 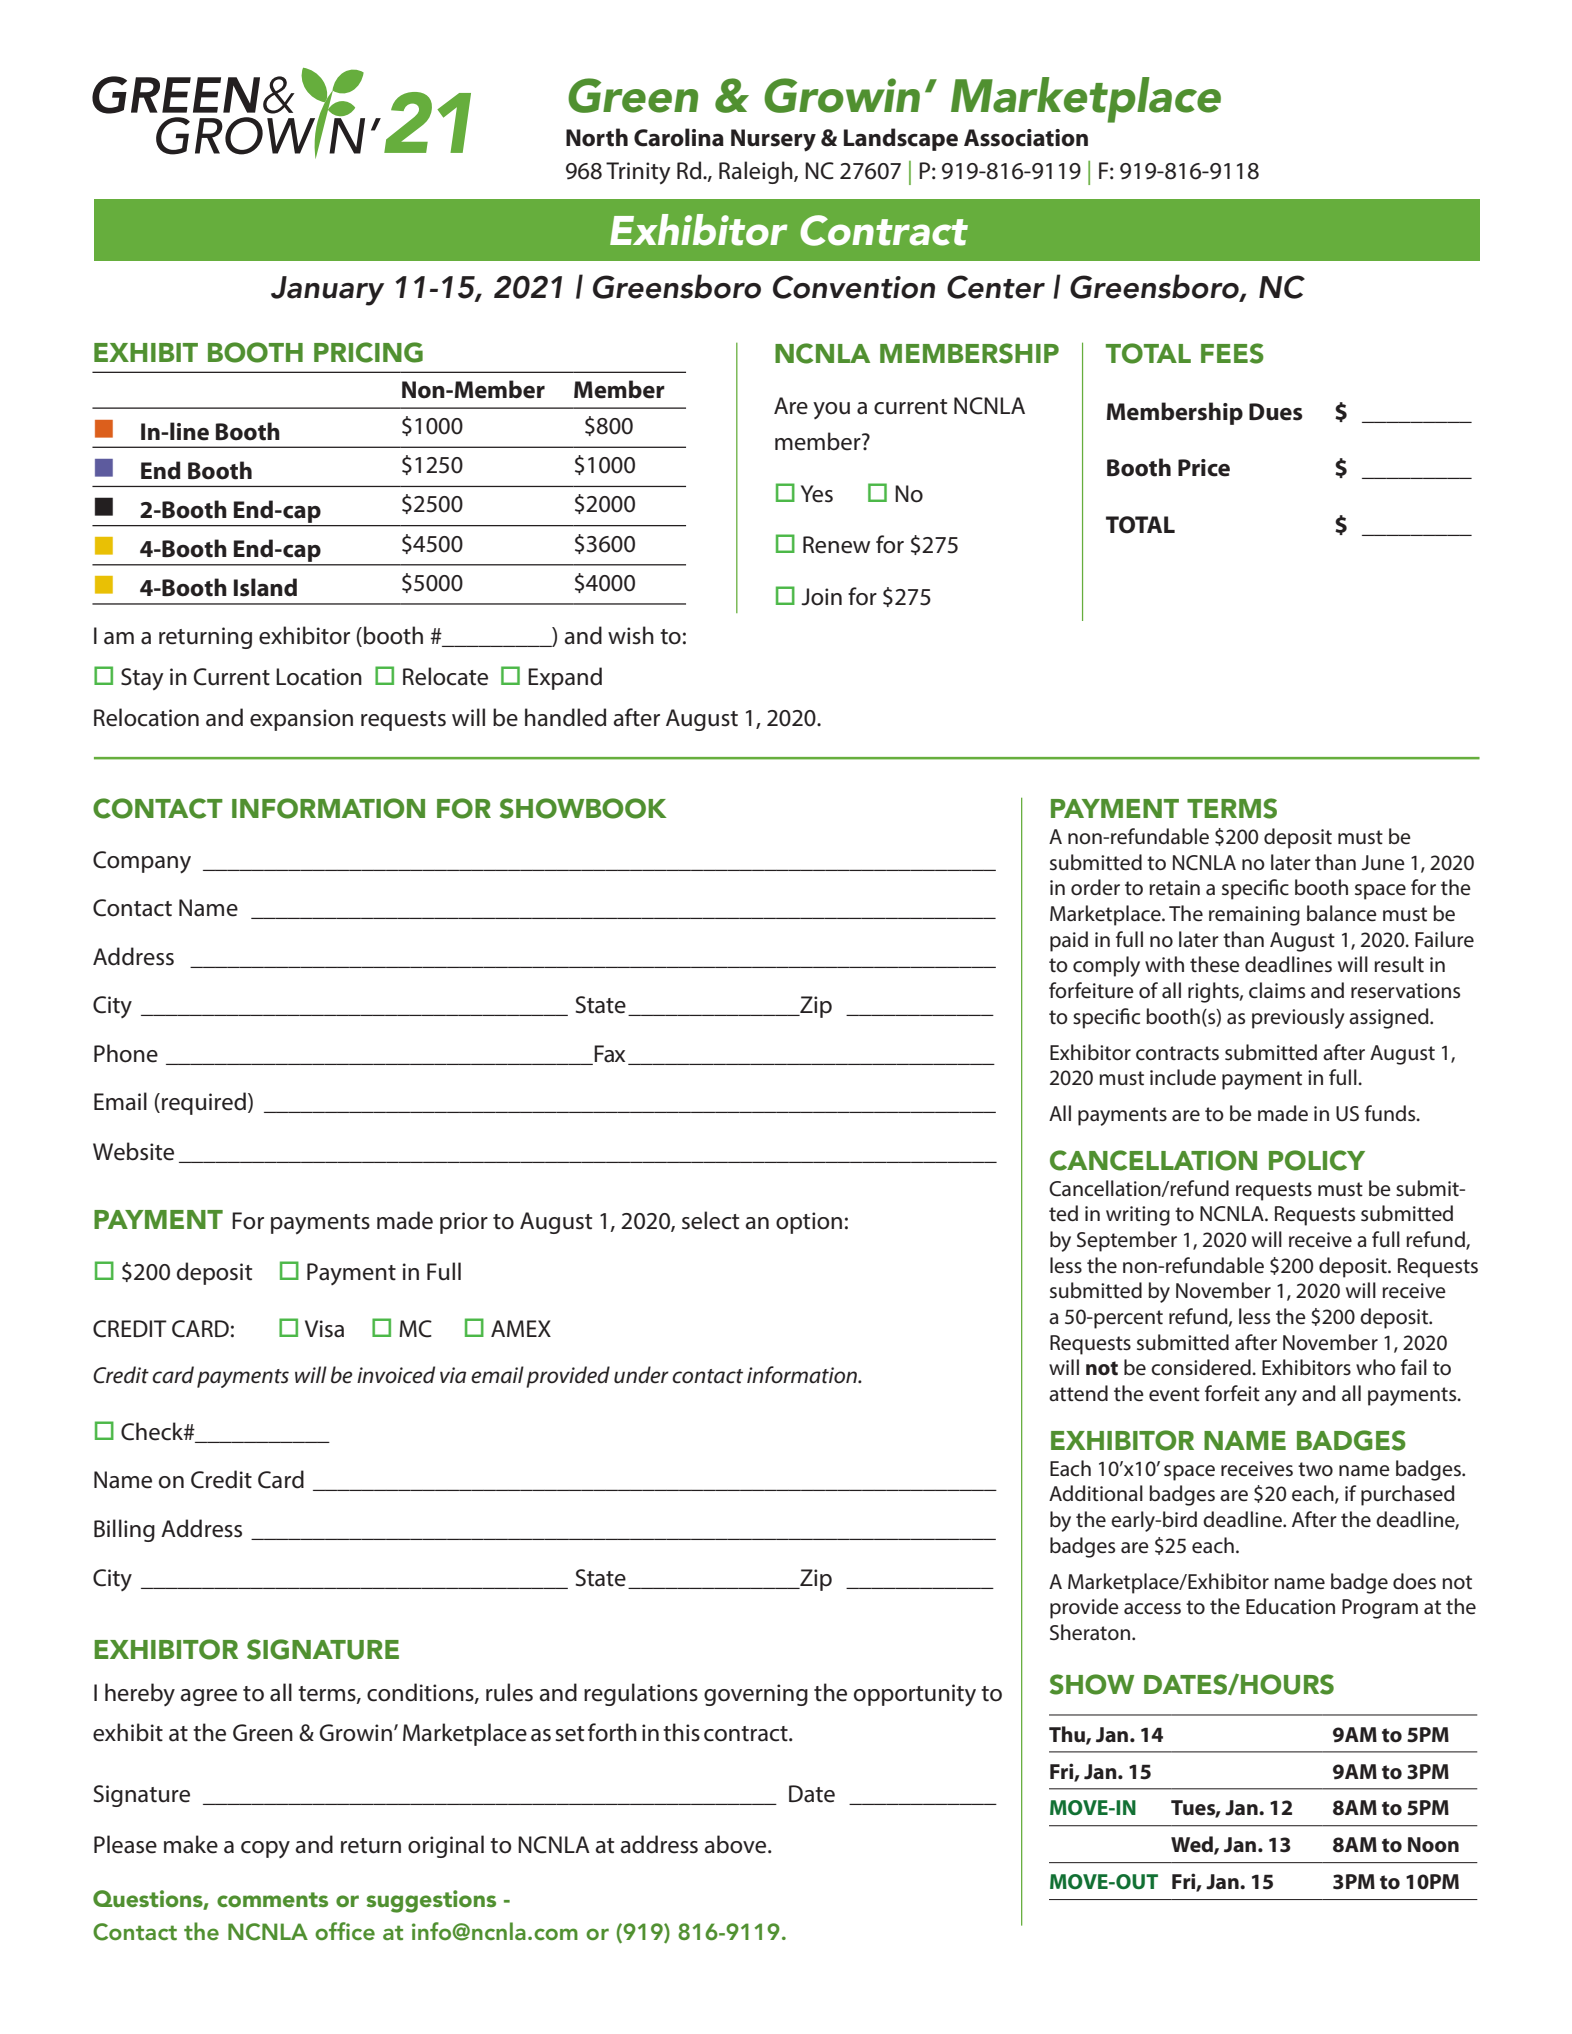 I want to click on comments, so click(x=272, y=1899).
